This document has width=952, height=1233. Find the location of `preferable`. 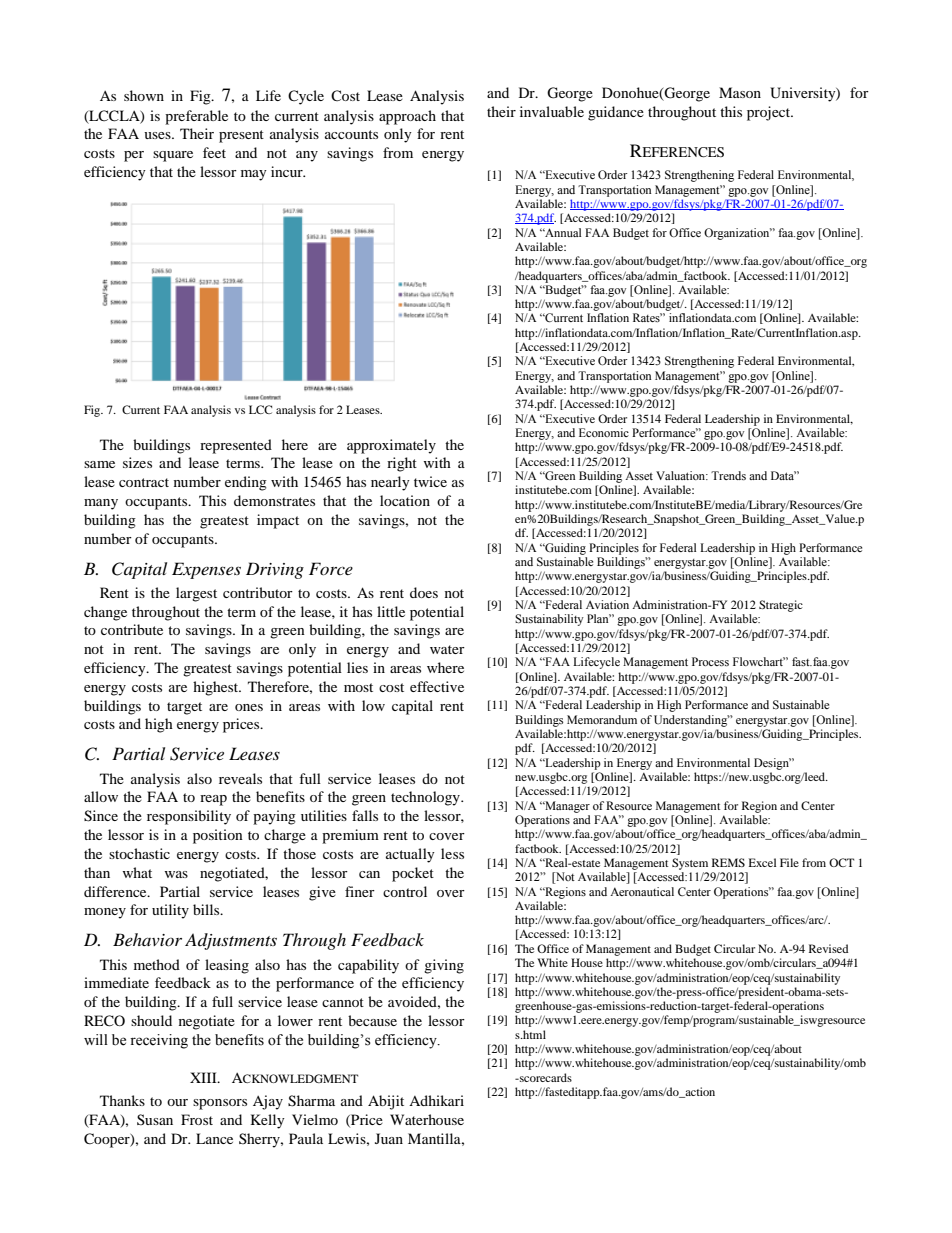

preferable is located at coordinates (196, 117).
